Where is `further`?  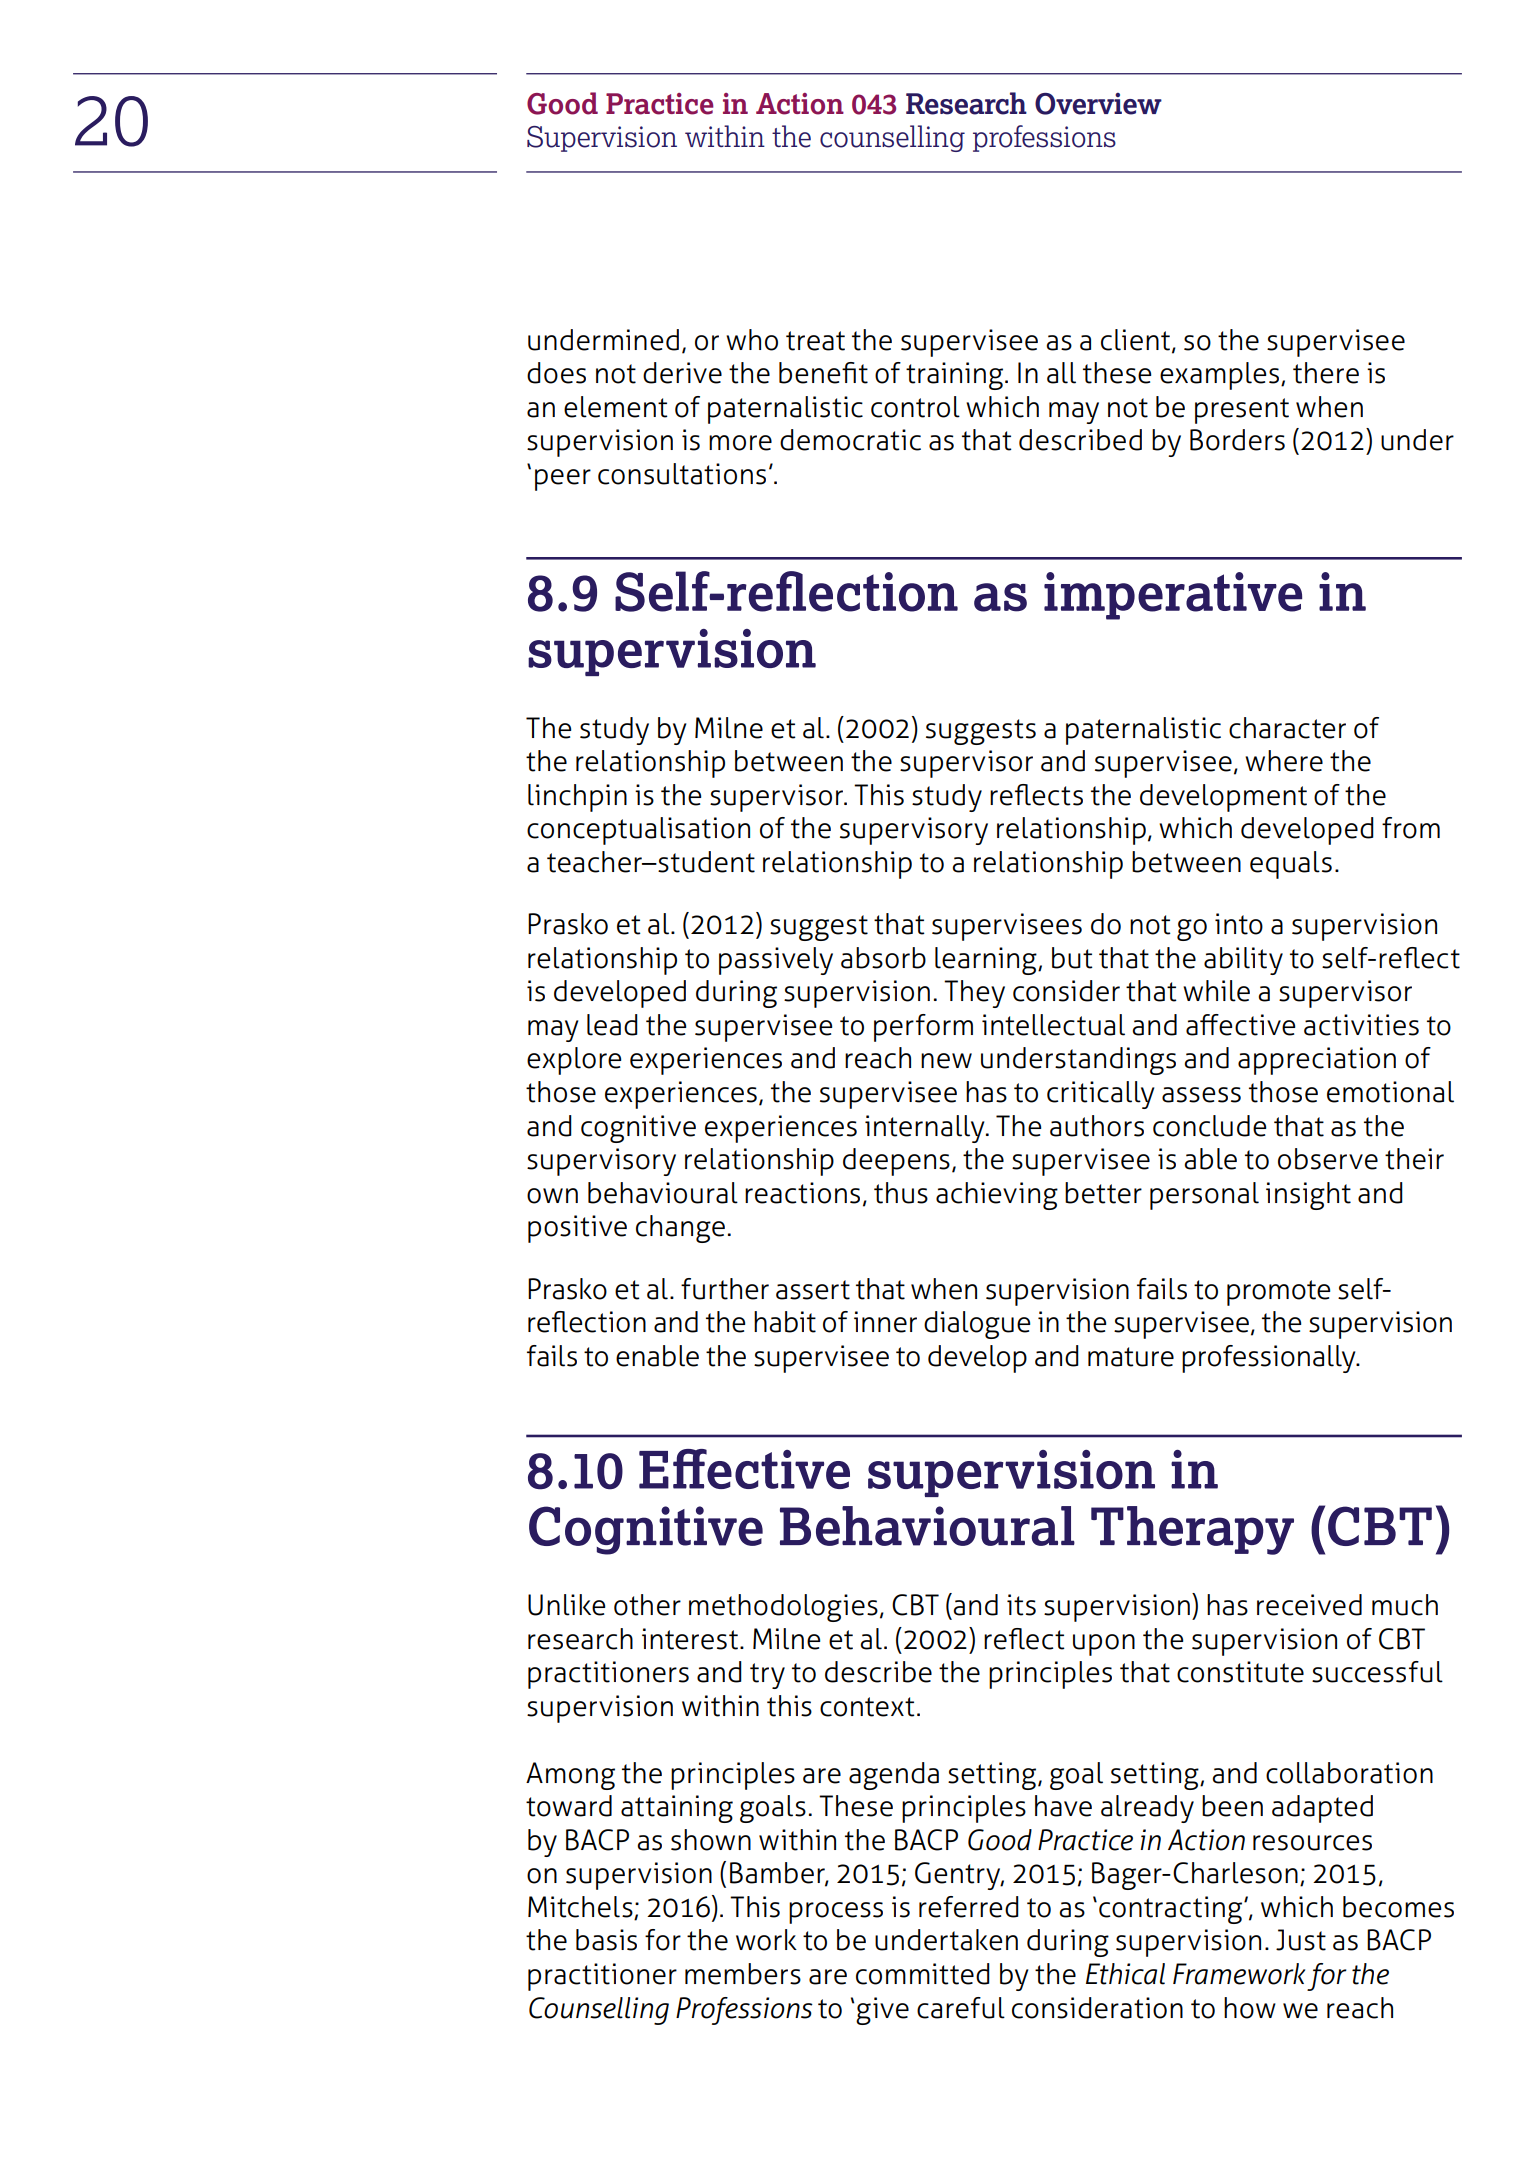 further is located at coordinates (725, 1289).
